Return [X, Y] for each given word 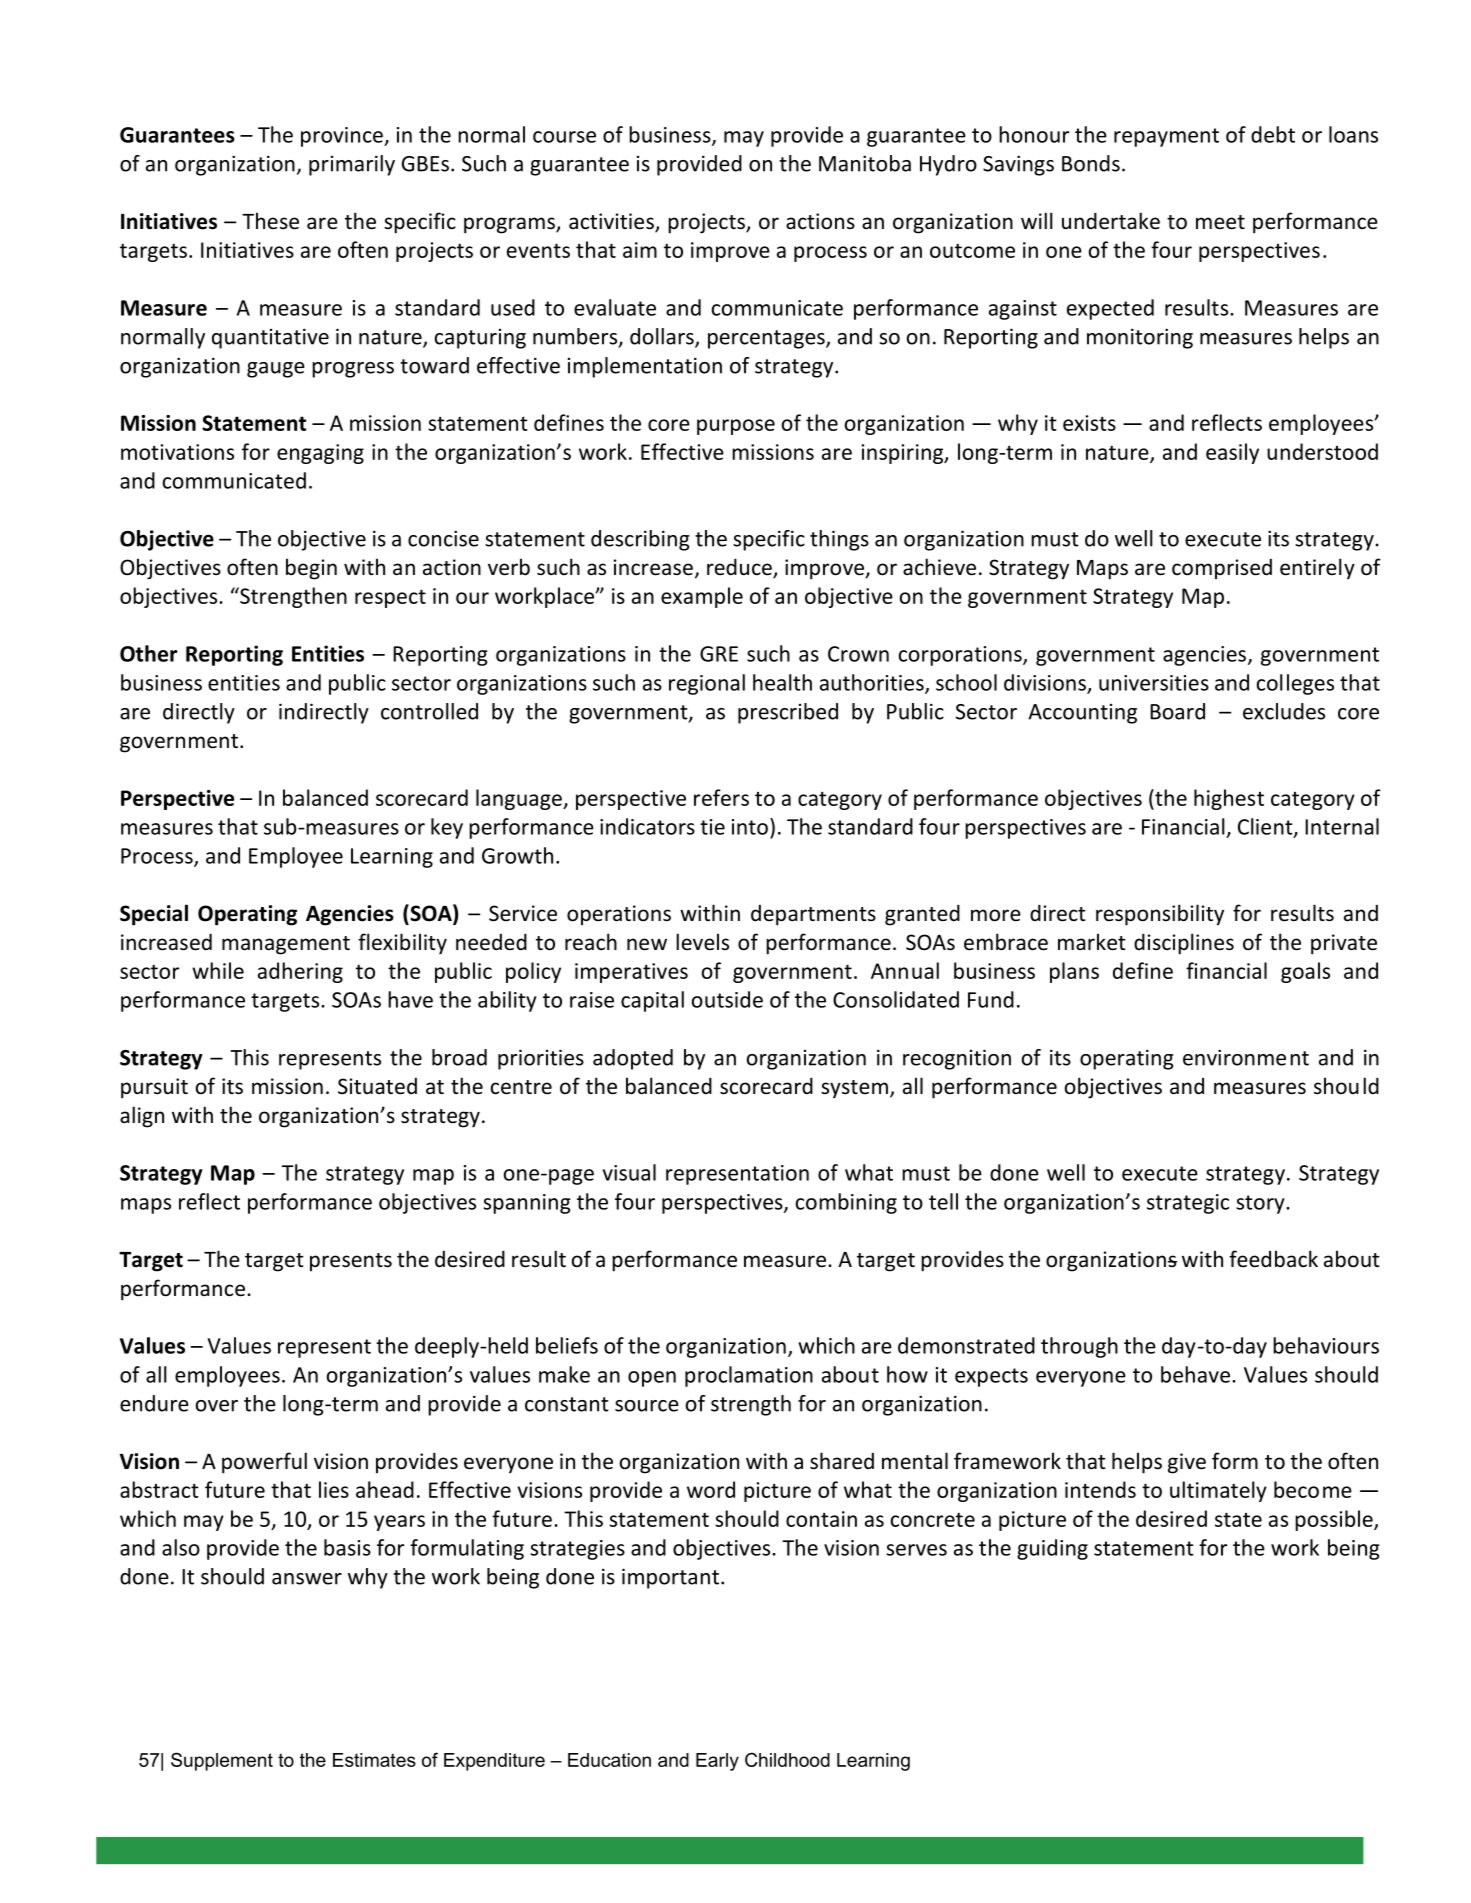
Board [1177, 711]
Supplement [222, 1761]
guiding [1052, 1549]
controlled [429, 711]
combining [846, 1203]
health [782, 682]
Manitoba [865, 163]
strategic [1188, 1204]
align [142, 1117]
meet [1220, 222]
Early [717, 1762]
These [270, 221]
